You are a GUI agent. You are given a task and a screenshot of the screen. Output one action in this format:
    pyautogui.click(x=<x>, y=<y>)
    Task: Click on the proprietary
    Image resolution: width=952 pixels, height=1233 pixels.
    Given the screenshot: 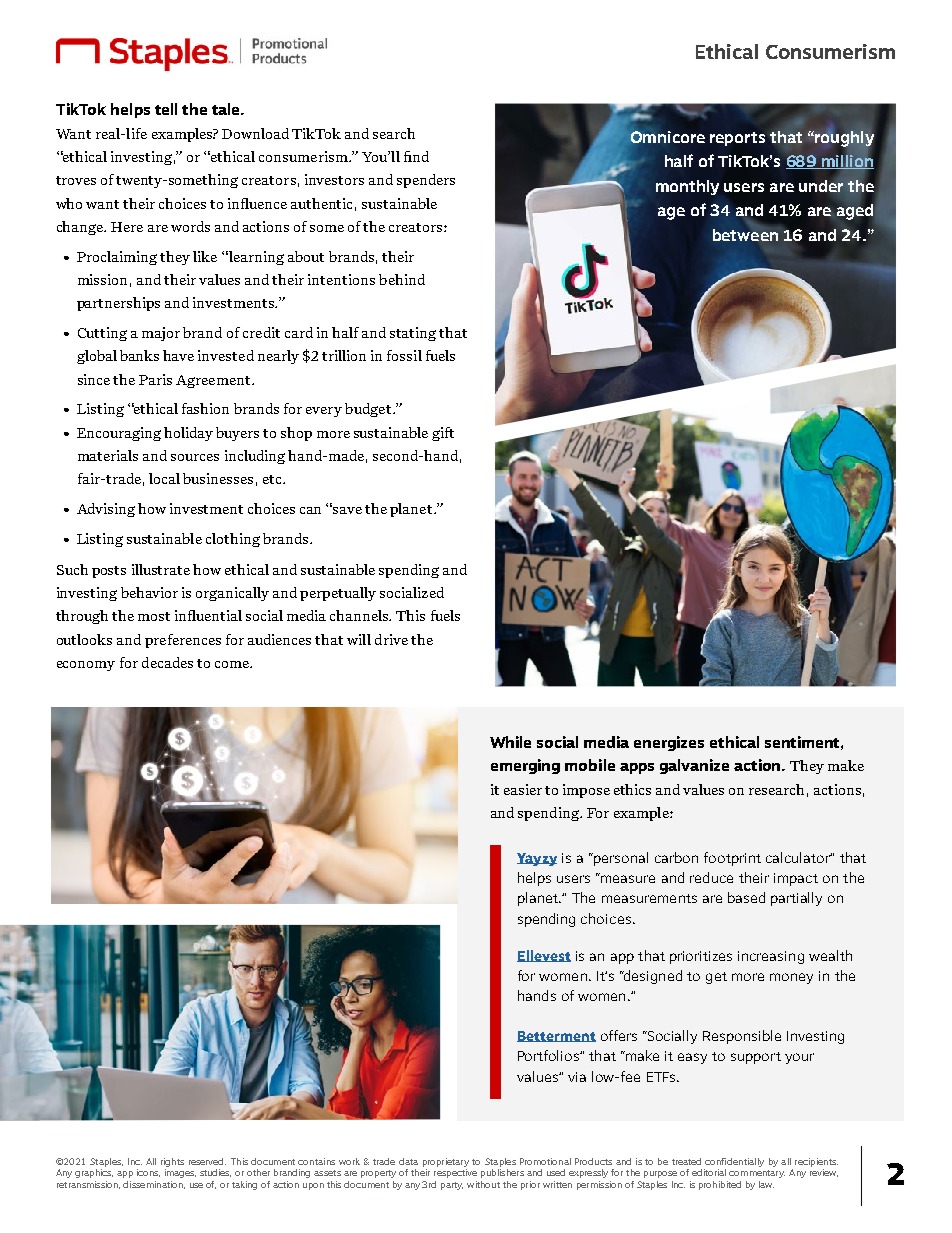 What is the action you would take?
    pyautogui.click(x=446, y=1164)
